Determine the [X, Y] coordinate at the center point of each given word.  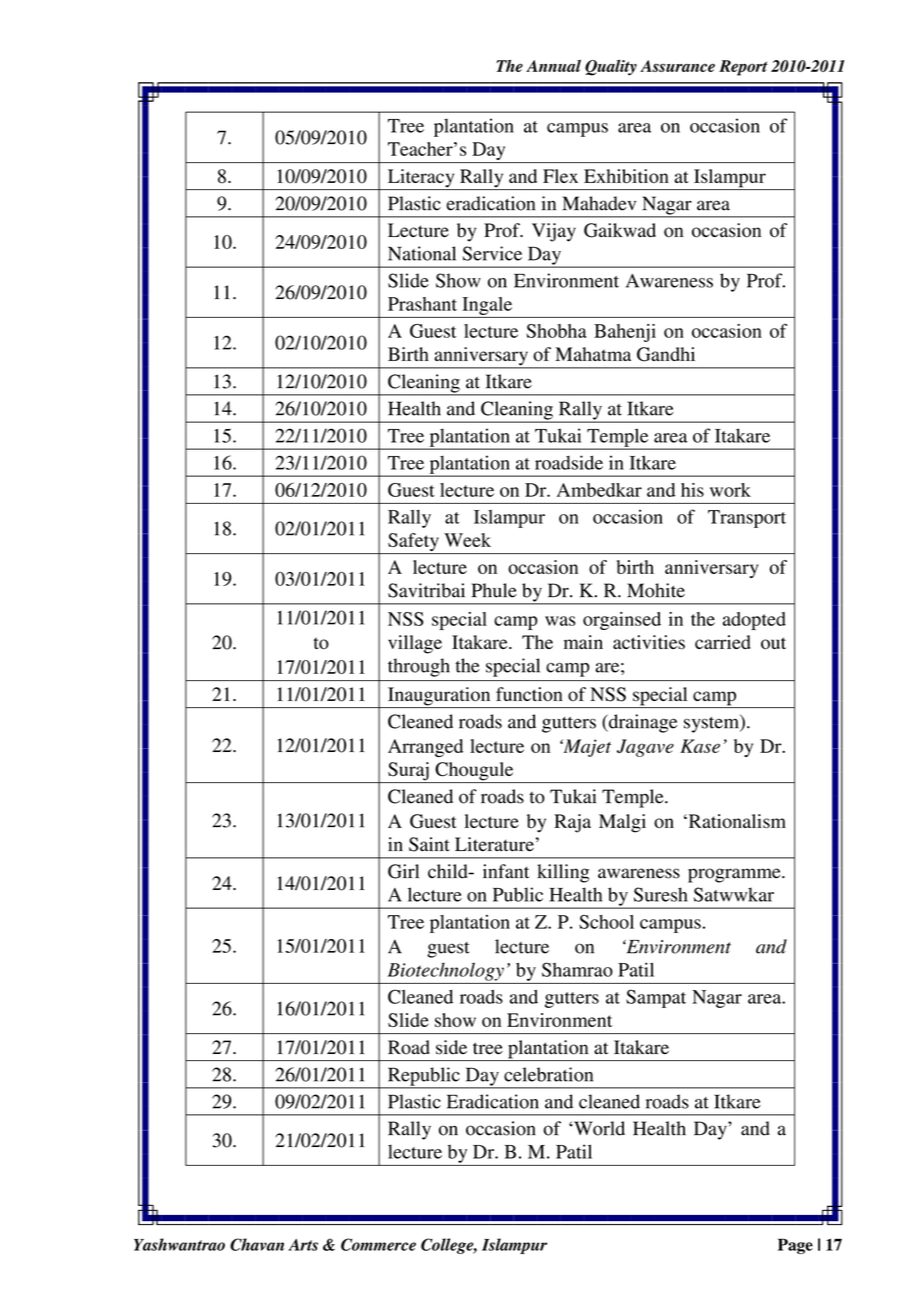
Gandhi [666, 354]
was [560, 621]
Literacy [421, 179]
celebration [548, 1074]
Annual [553, 66]
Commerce [378, 1244]
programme [735, 875]
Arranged [425, 748]
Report [743, 68]
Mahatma [593, 354]
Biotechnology [446, 971]
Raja [572, 823]
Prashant [422, 304]
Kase [700, 746]
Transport [747, 519]
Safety [413, 543]
